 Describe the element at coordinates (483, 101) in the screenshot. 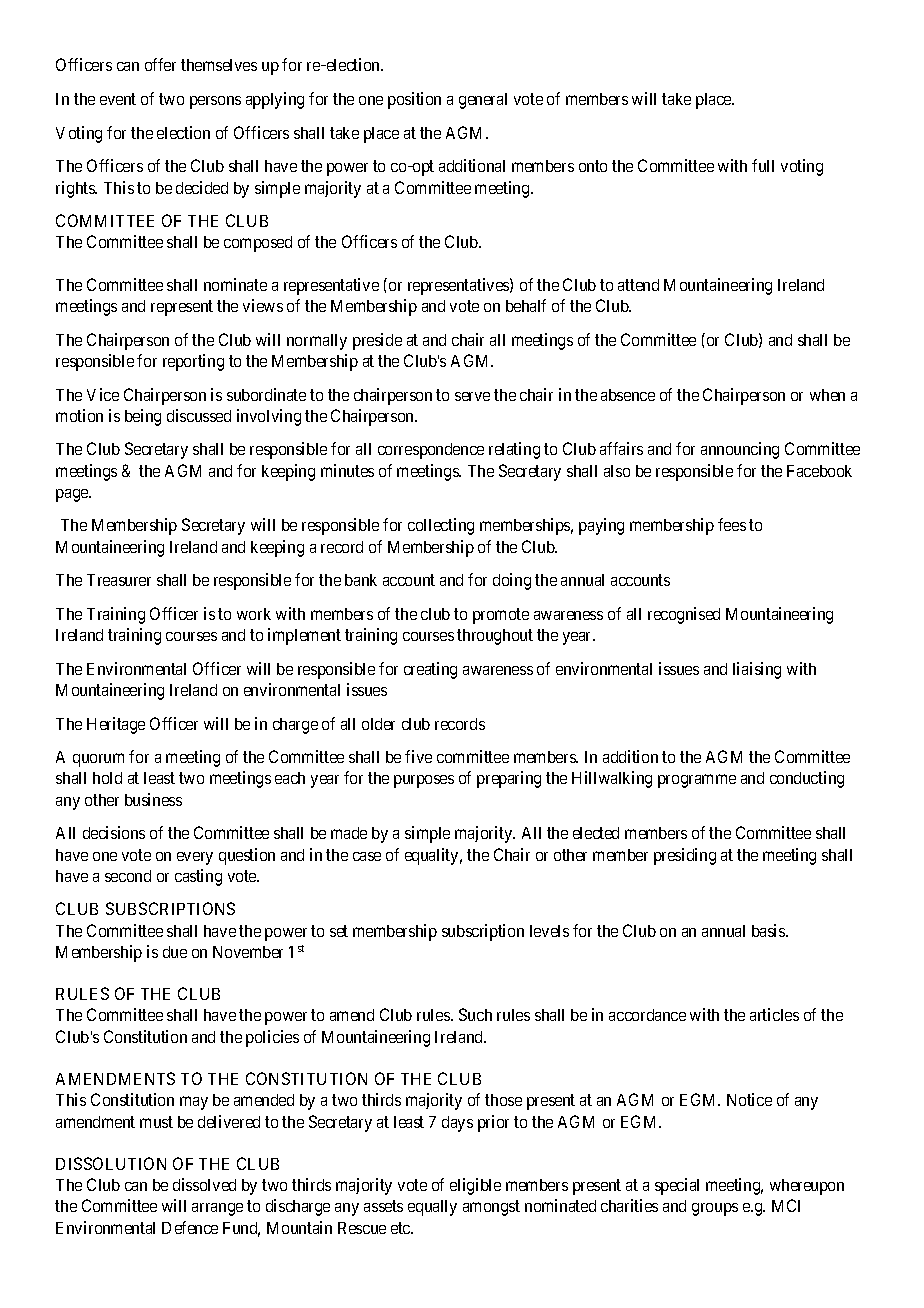

I see `general` at that location.
